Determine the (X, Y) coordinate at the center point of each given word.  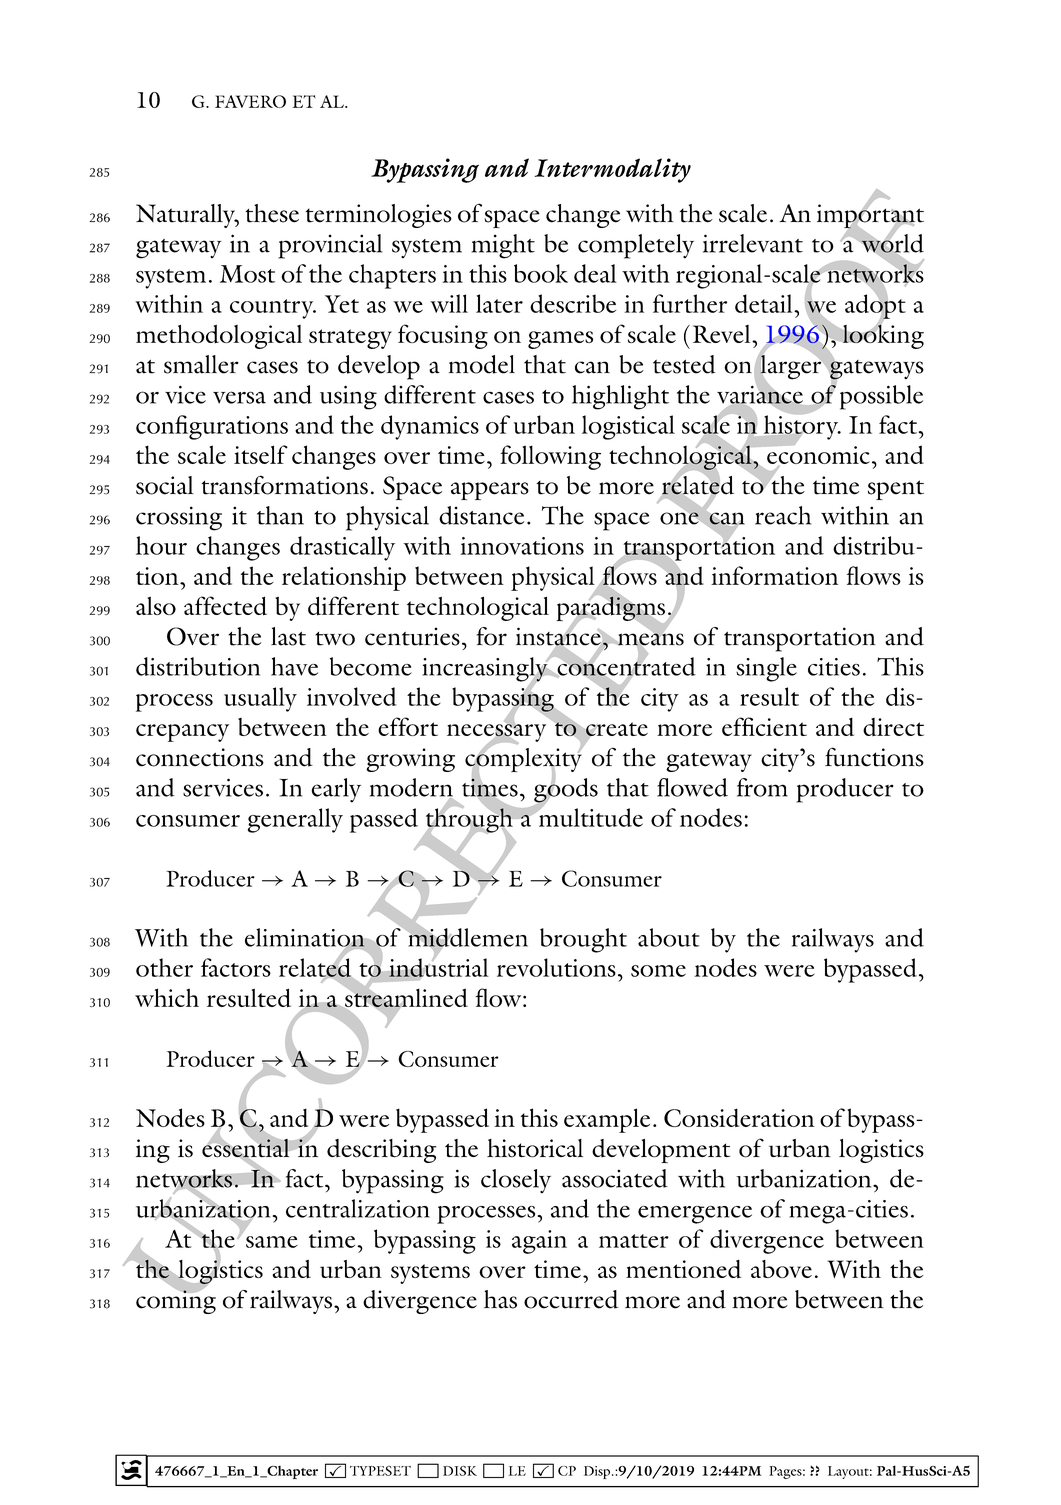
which (167, 997)
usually (260, 699)
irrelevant (753, 243)
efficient (764, 726)
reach (783, 515)
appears (490, 491)
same (272, 1242)
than (280, 515)
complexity (524, 759)
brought (583, 940)
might (503, 246)
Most (247, 274)
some (658, 971)
